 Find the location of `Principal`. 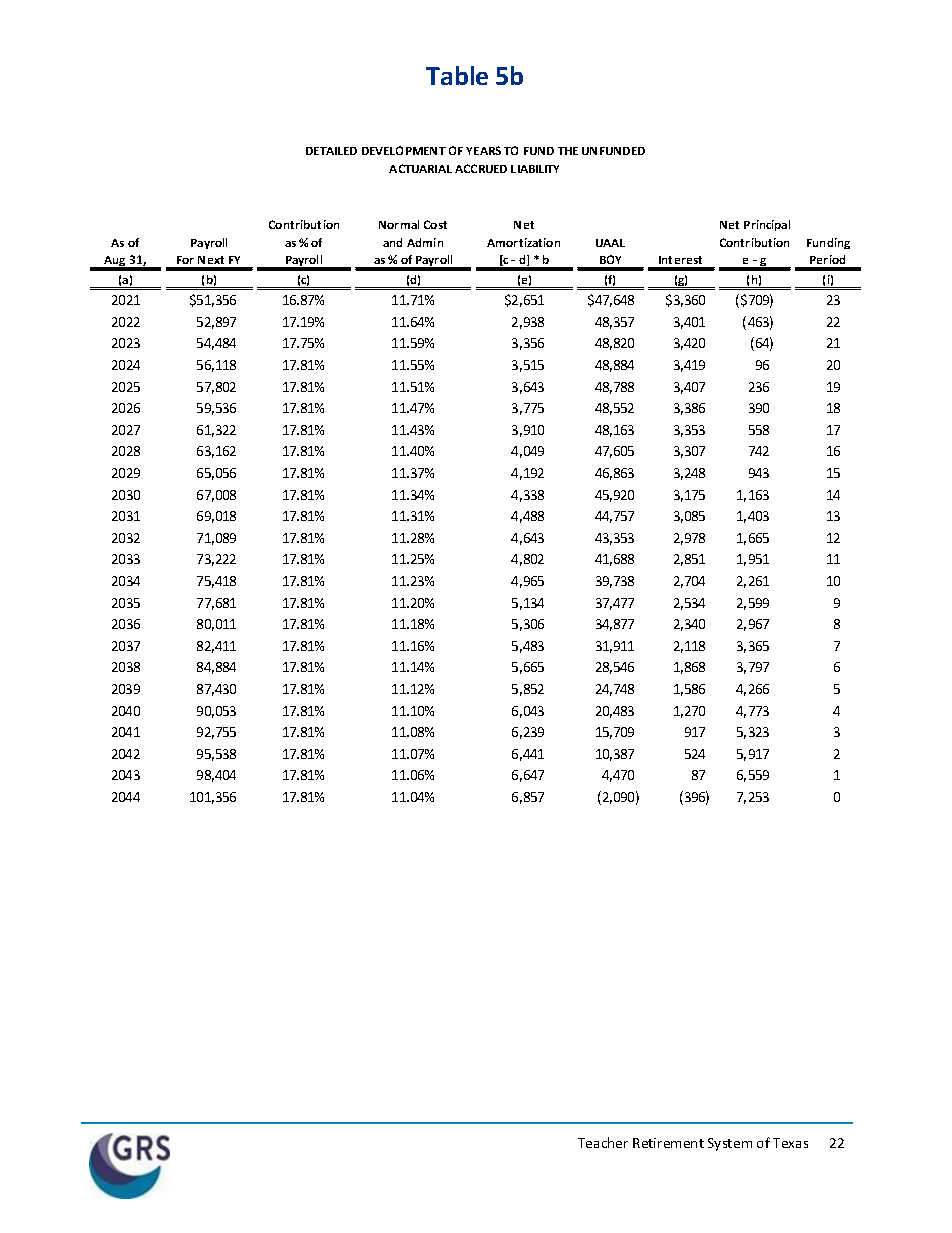

Principal is located at coordinates (767, 225).
